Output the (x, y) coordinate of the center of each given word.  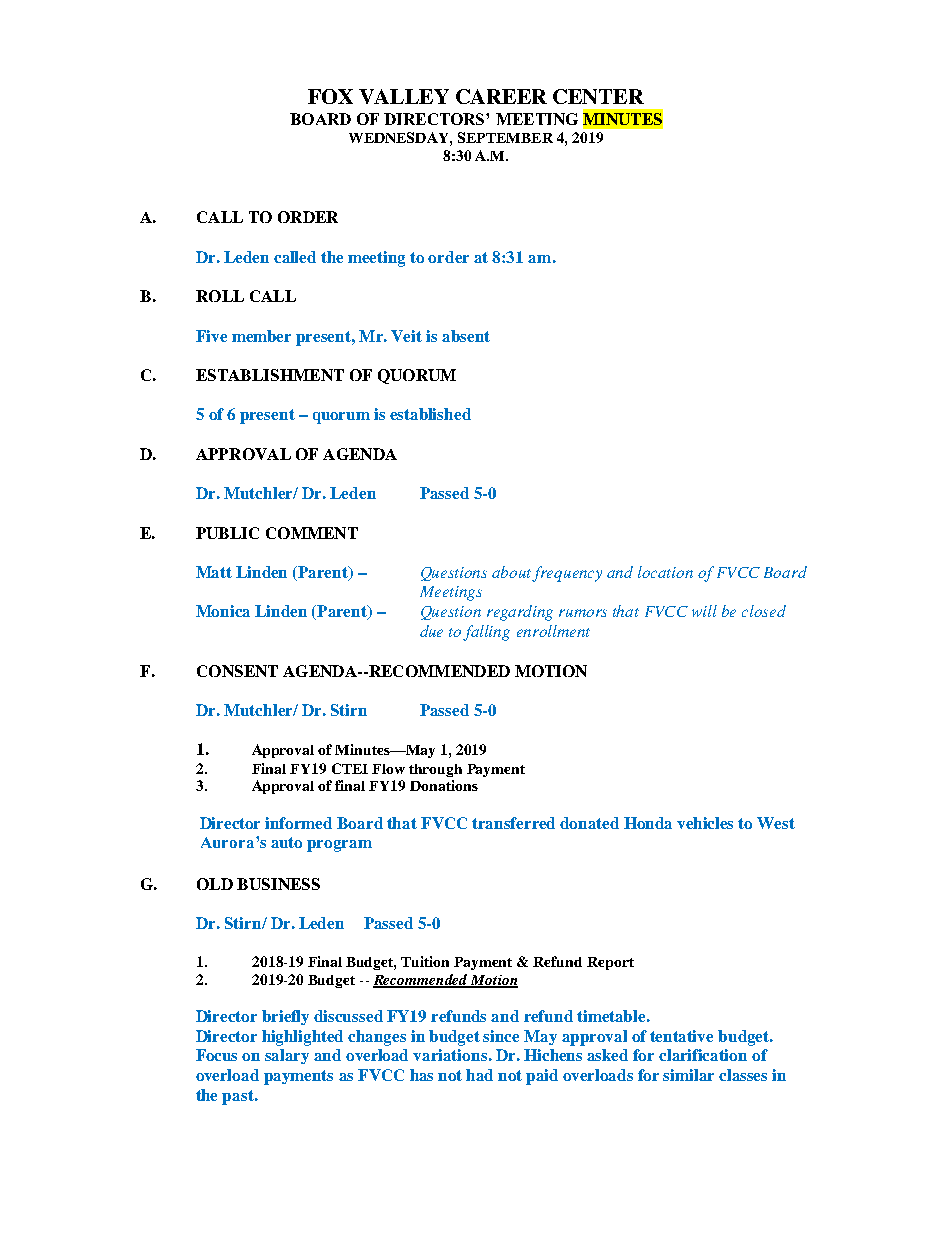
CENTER (598, 96)
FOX (330, 96)
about (511, 572)
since (501, 1036)
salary (287, 1056)
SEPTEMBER (505, 137)
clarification (703, 1055)
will (704, 611)
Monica (223, 611)
